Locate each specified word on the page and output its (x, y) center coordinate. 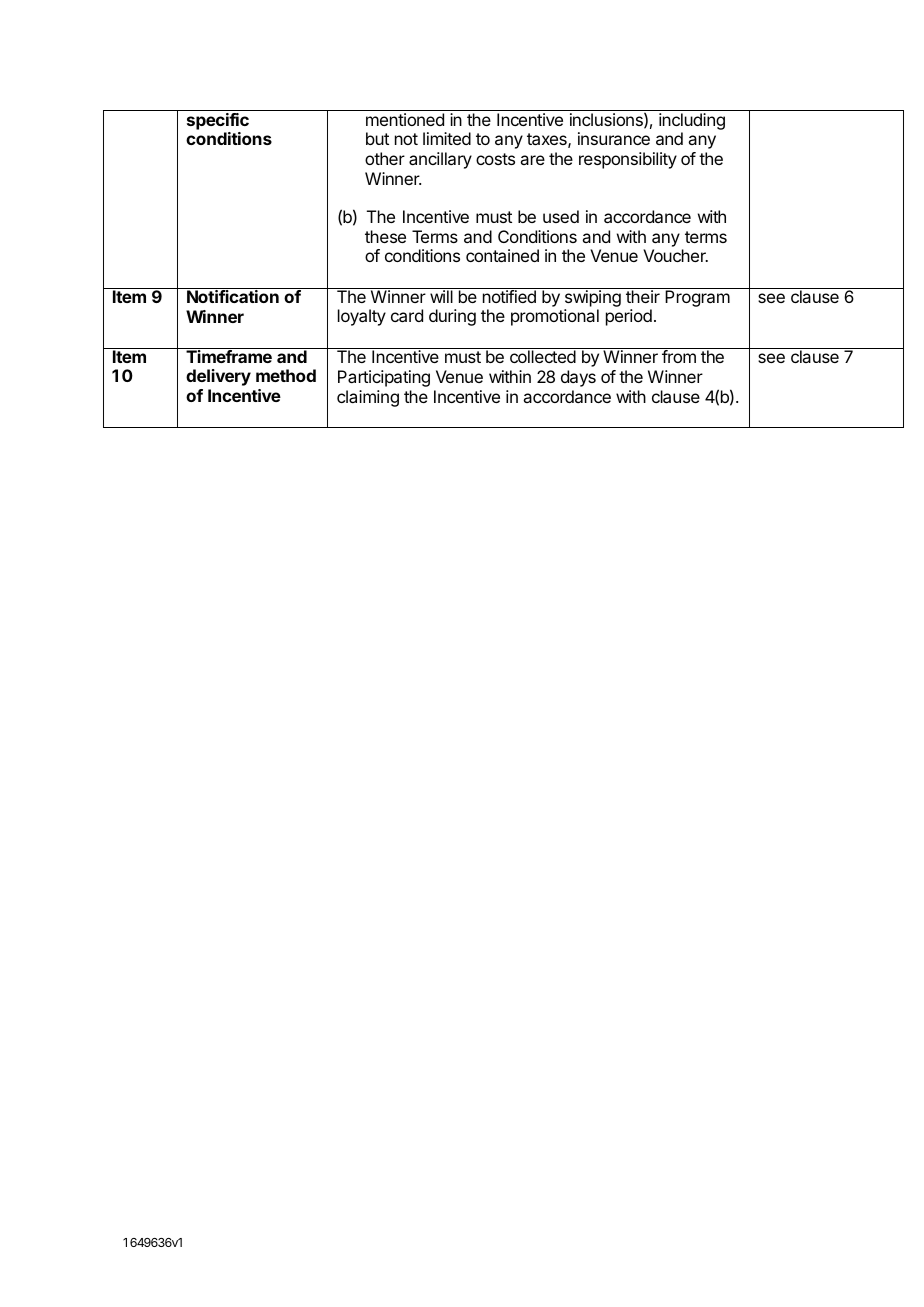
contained (502, 255)
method (286, 375)
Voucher (675, 255)
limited (447, 138)
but (377, 138)
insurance (614, 138)
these (385, 236)
